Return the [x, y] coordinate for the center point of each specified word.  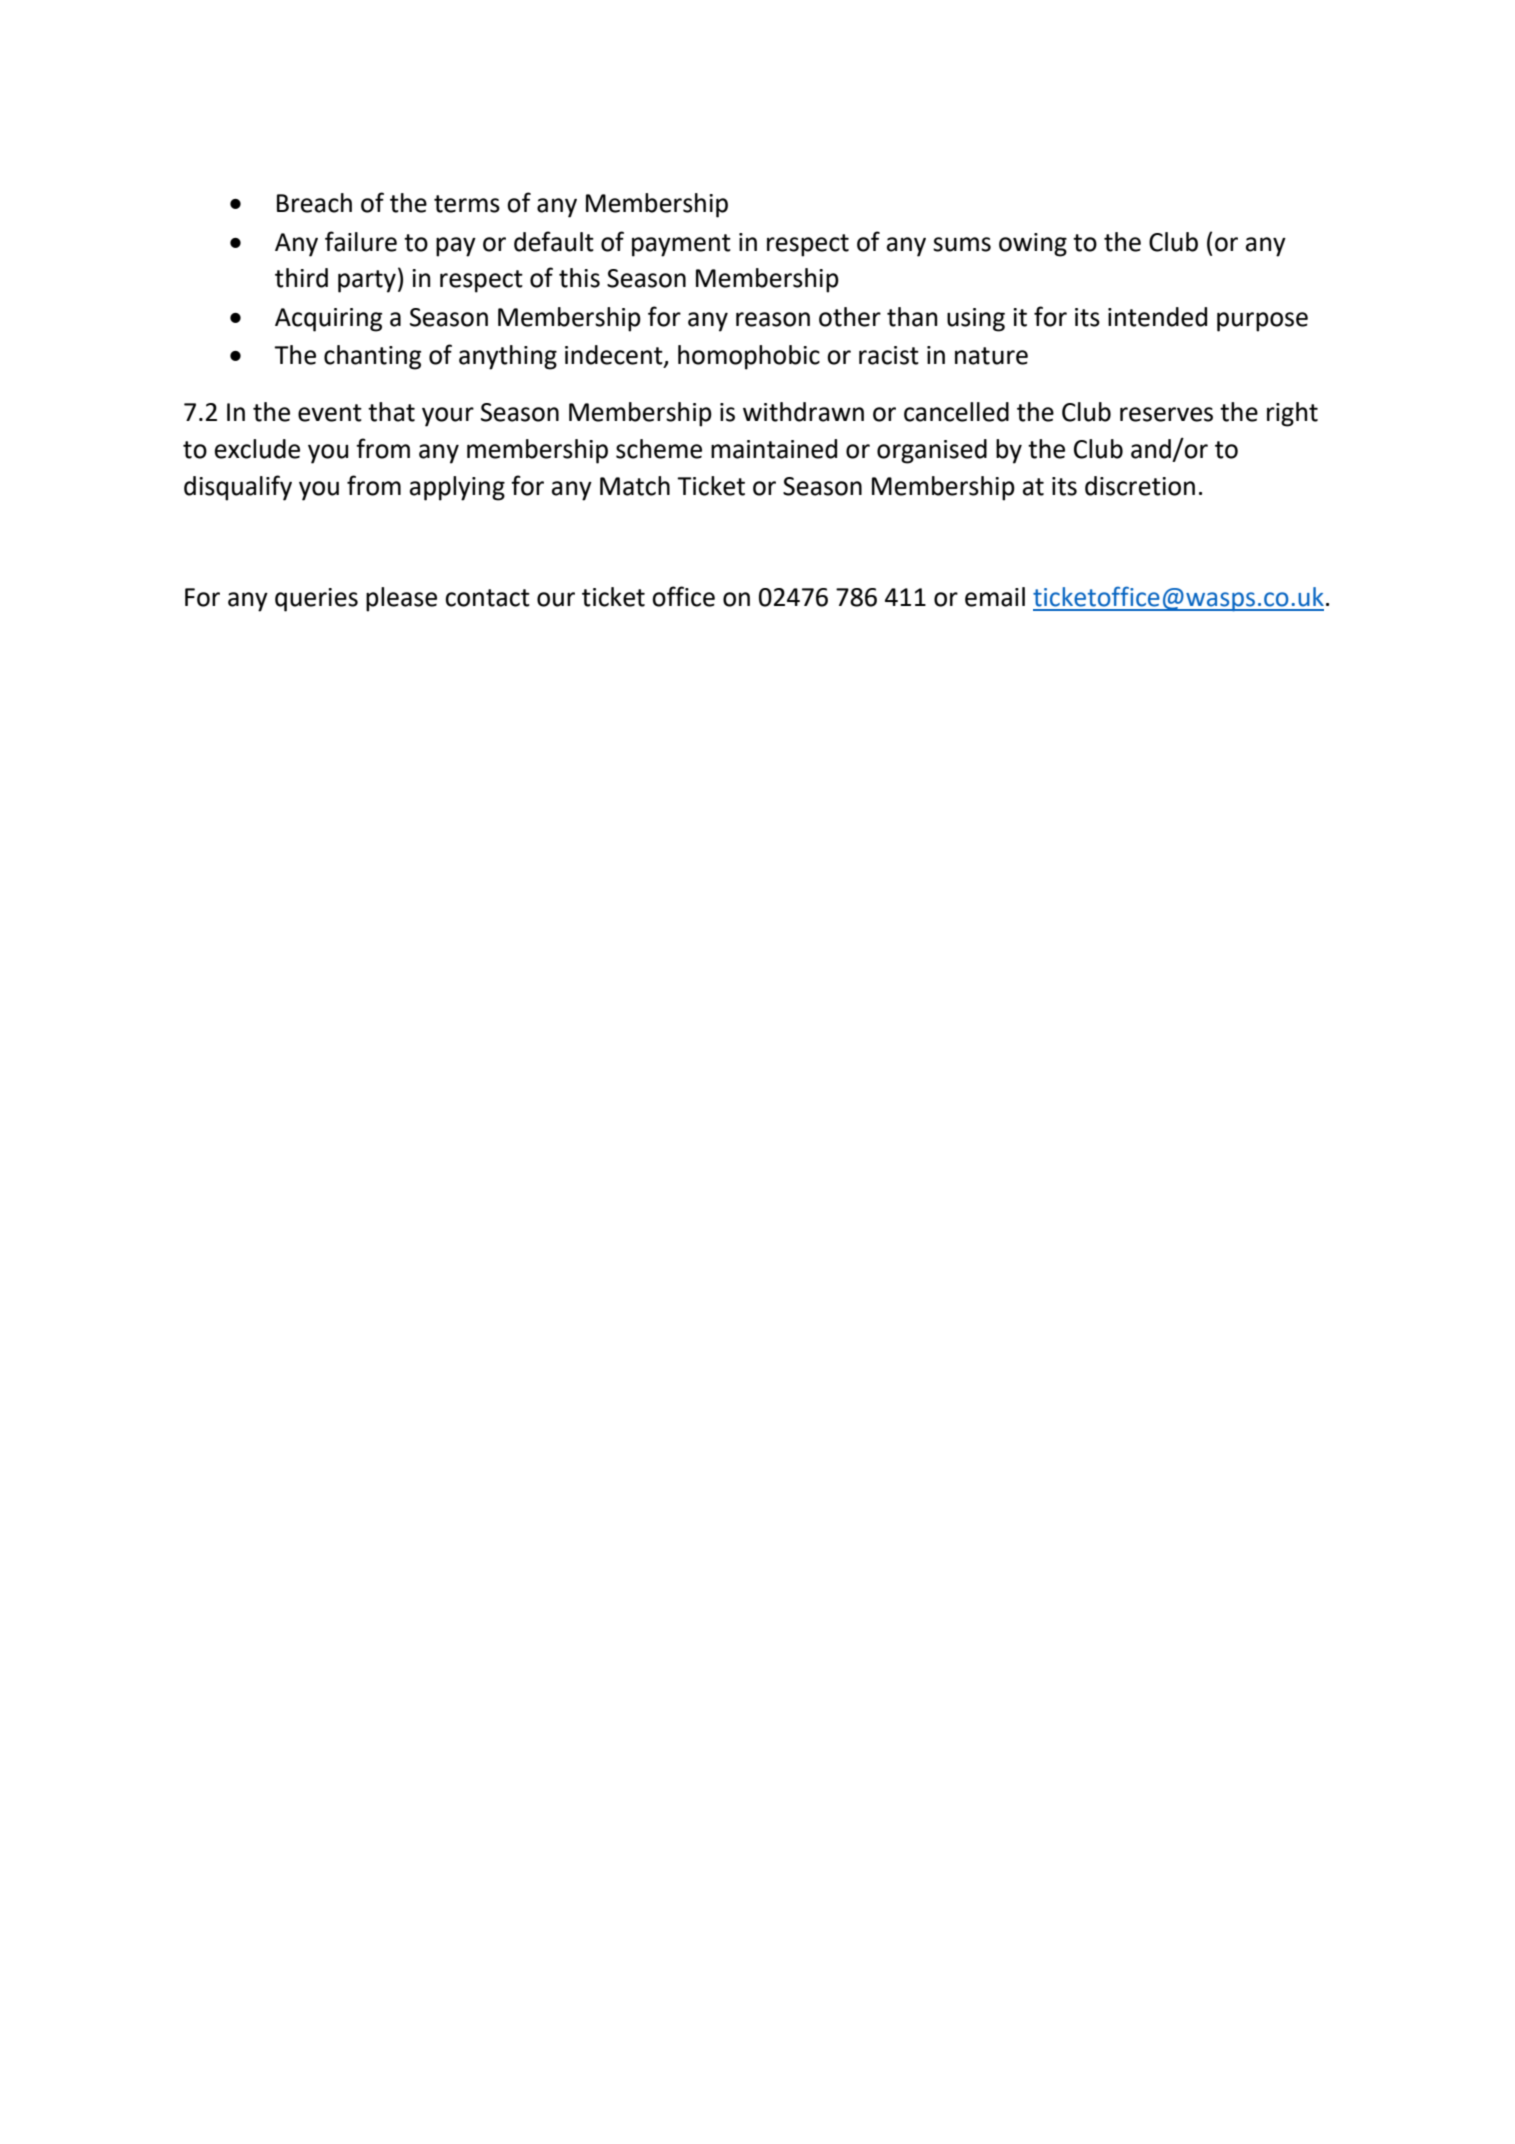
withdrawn [803, 412]
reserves [1166, 414]
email [995, 597]
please [401, 599]
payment [681, 245]
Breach [314, 203]
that [391, 412]
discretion [1140, 486]
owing [1033, 245]
